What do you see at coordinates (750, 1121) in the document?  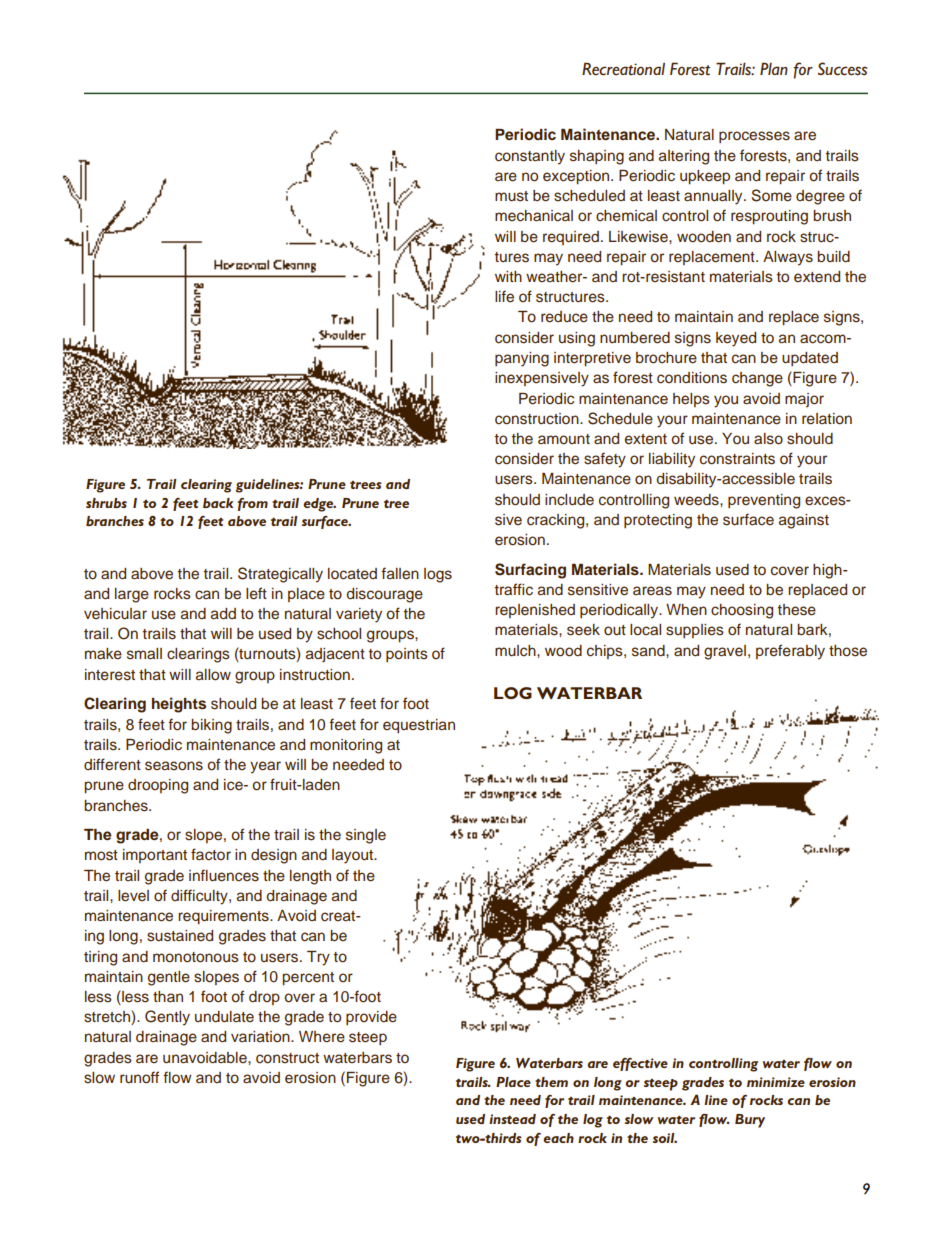 I see `Bury` at bounding box center [750, 1121].
